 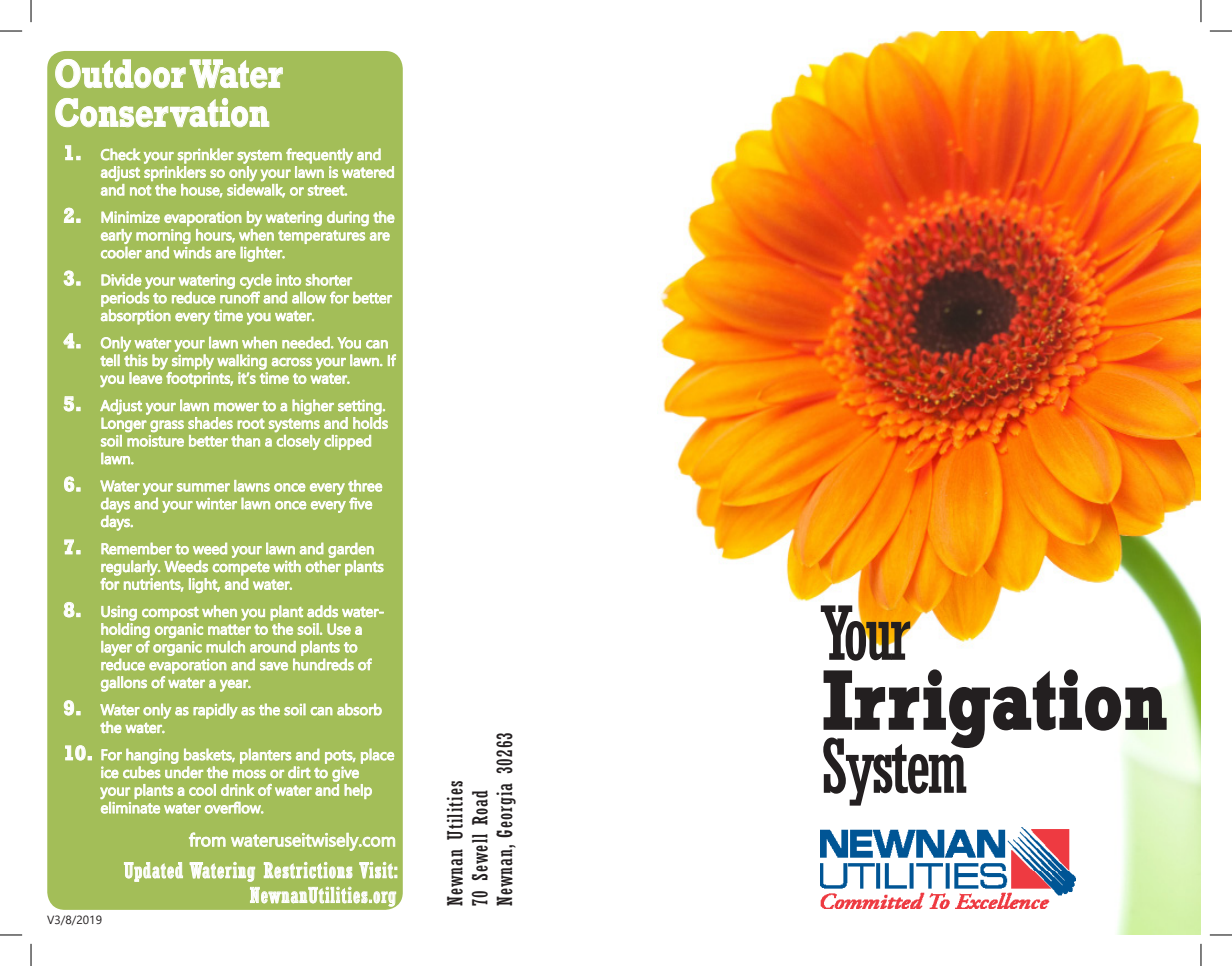 I want to click on during, so click(x=348, y=218).
